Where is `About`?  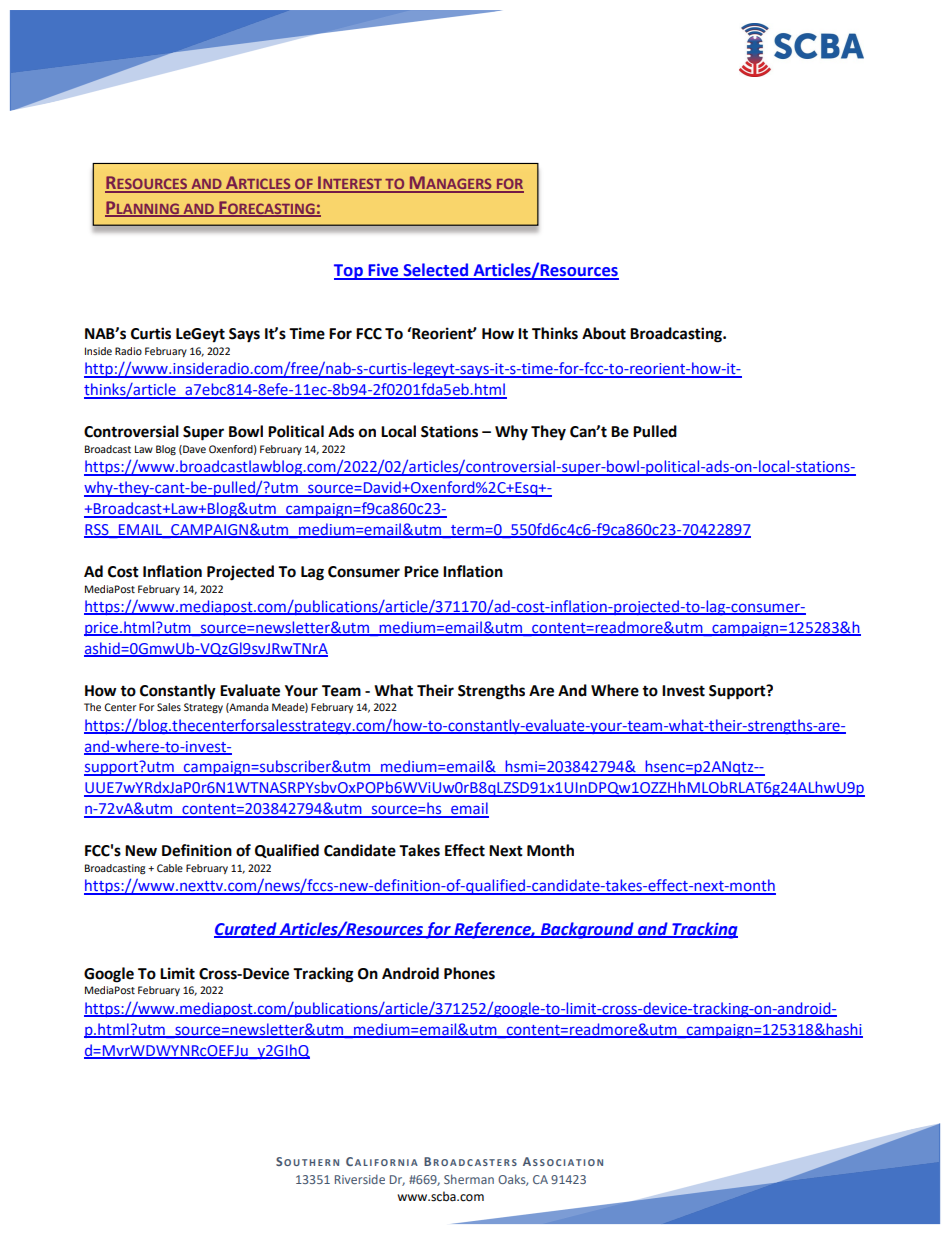 About is located at coordinates (604, 333).
